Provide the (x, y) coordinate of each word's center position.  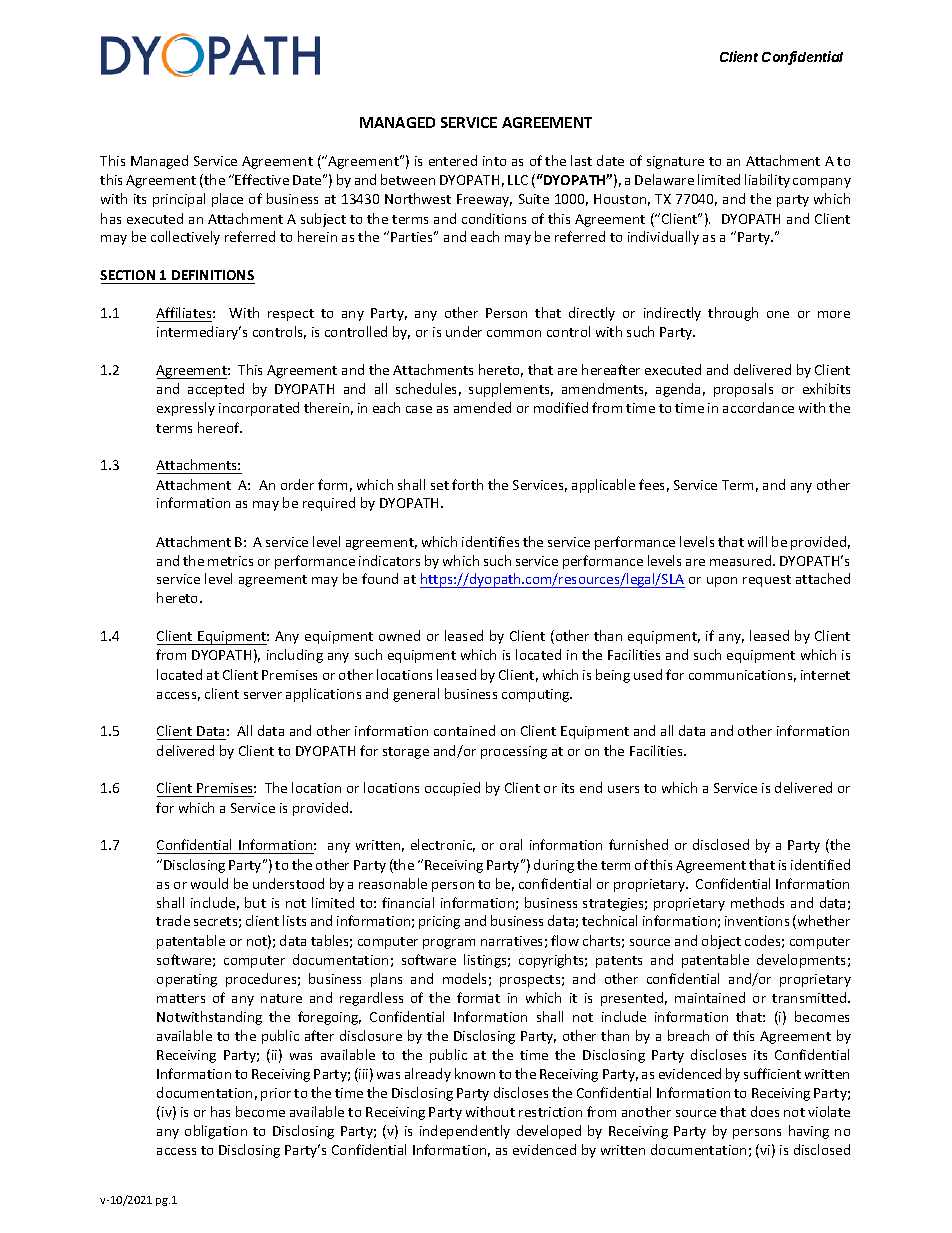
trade (173, 920)
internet (825, 675)
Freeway (484, 200)
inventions (757, 921)
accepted (216, 390)
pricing (439, 922)
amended (482, 407)
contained (464, 730)
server (263, 695)
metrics (230, 561)
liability (767, 181)
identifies (490, 541)
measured (742, 560)
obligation (216, 1132)
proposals (743, 390)
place (227, 200)
